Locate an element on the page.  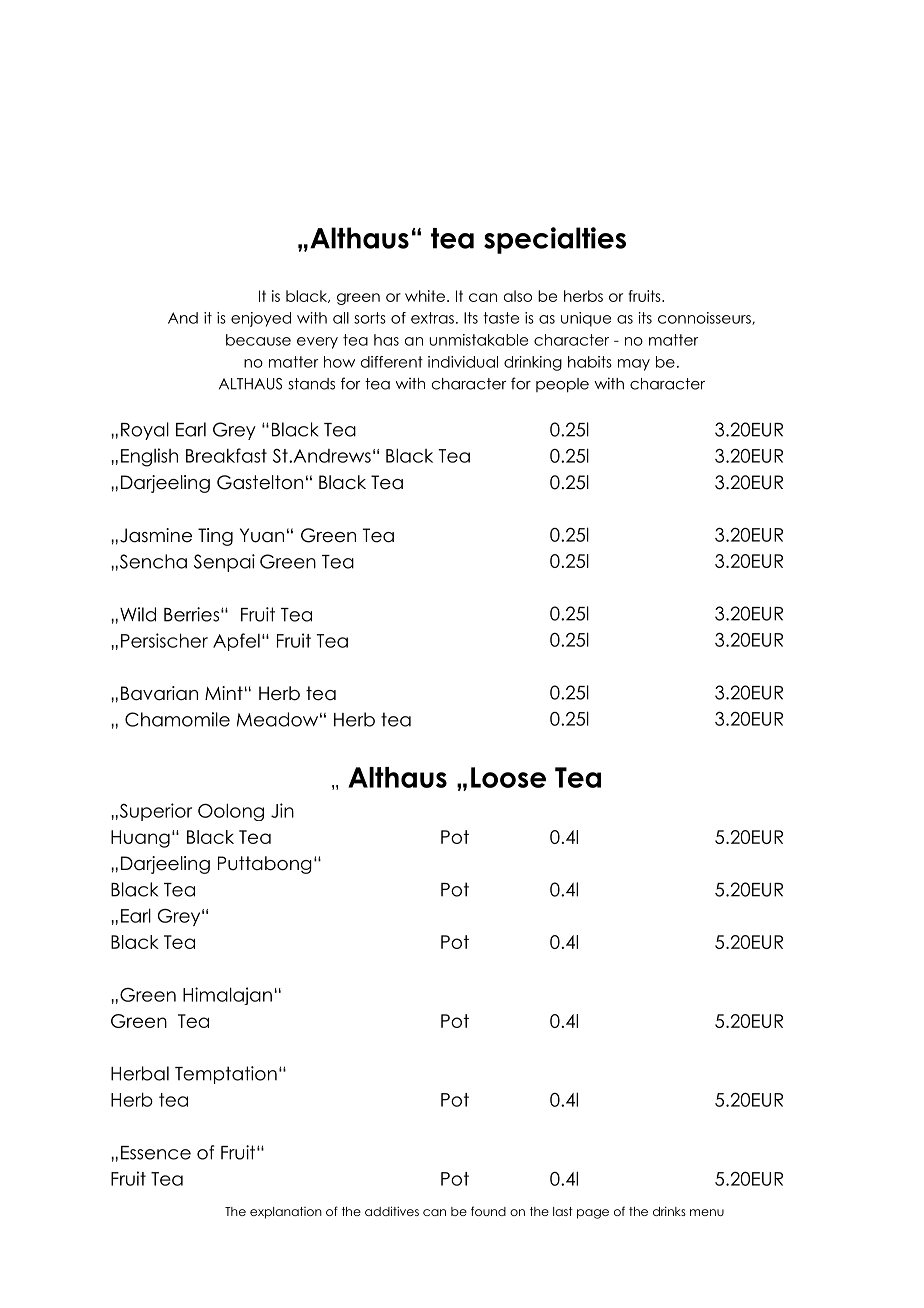
Huang is located at coordinates (140, 839).
